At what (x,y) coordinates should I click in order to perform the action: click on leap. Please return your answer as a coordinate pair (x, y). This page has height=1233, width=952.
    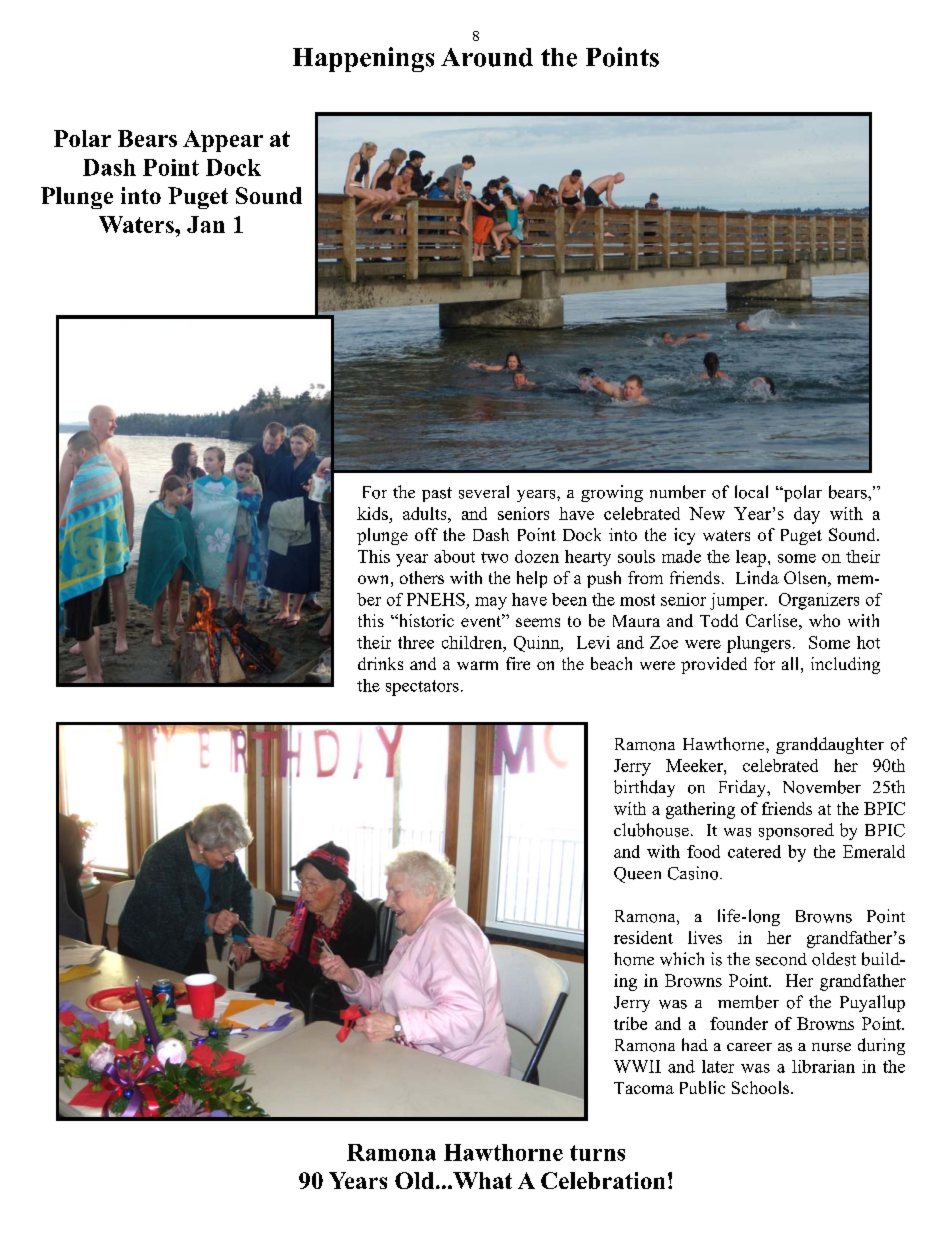
    Looking at the image, I should click on (752, 558).
